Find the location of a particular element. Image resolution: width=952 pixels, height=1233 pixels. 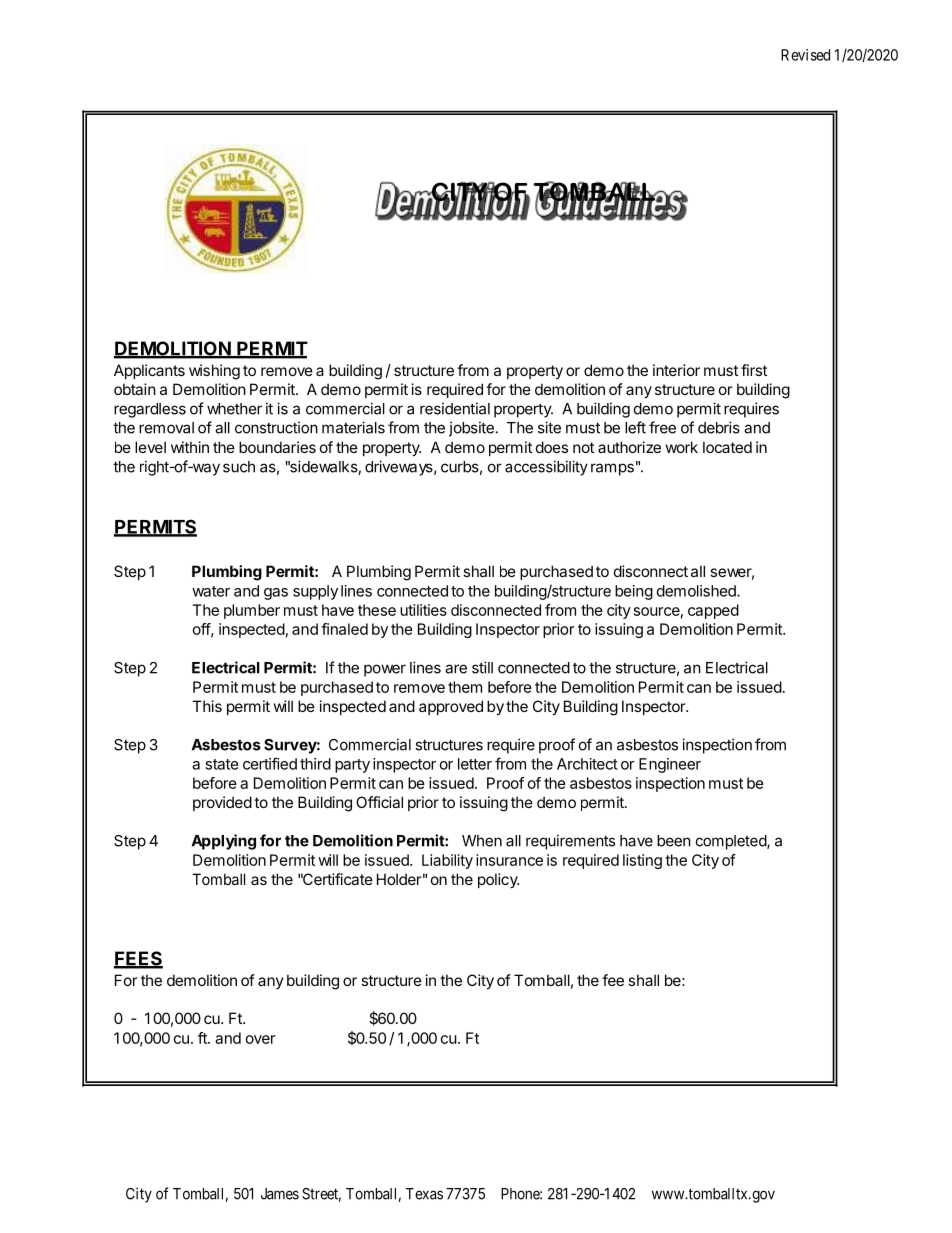

James is located at coordinates (280, 1194).
